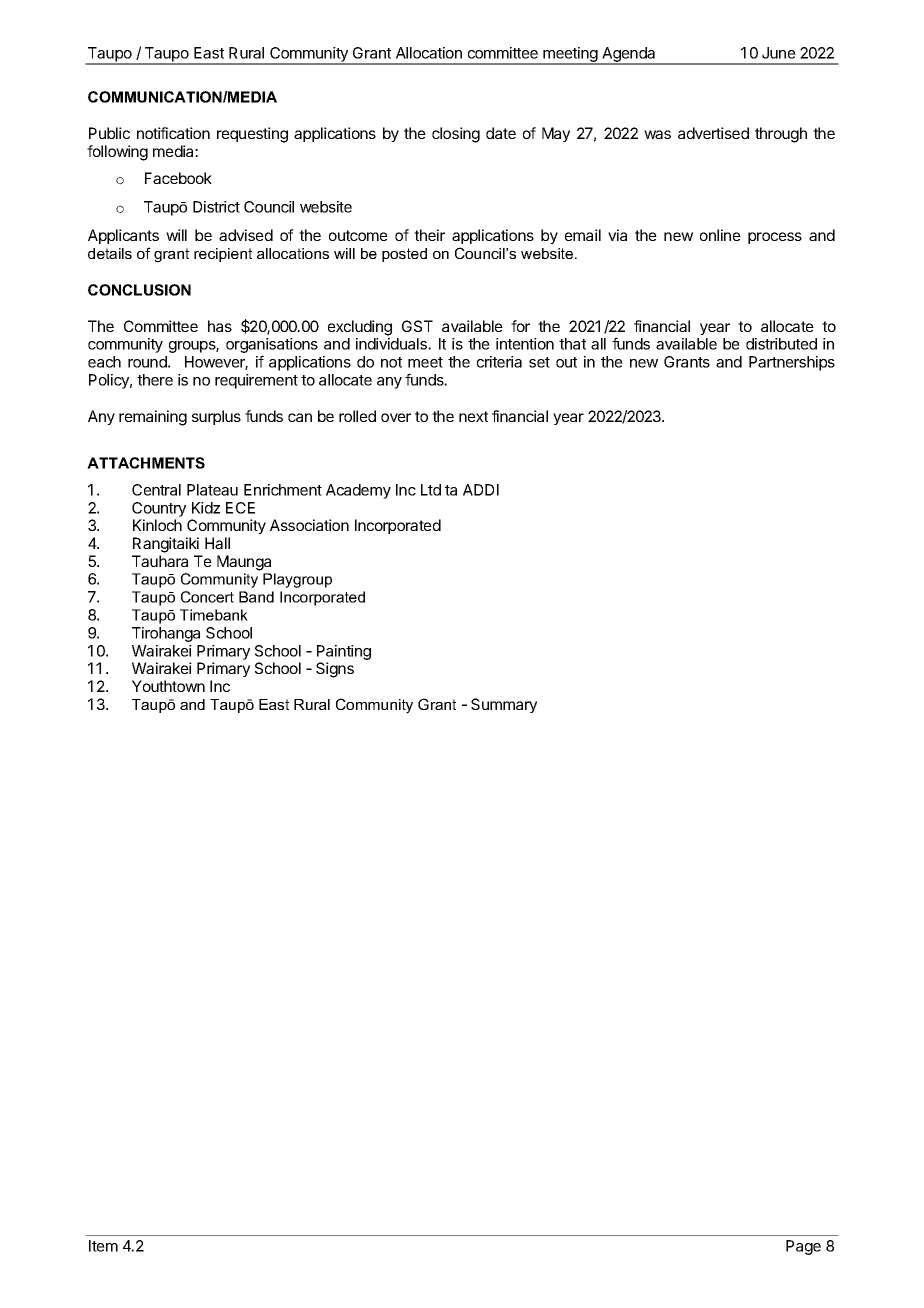 Image resolution: width=924 pixels, height=1308 pixels. What do you see at coordinates (803, 1247) in the screenshot?
I see `Page` at bounding box center [803, 1247].
